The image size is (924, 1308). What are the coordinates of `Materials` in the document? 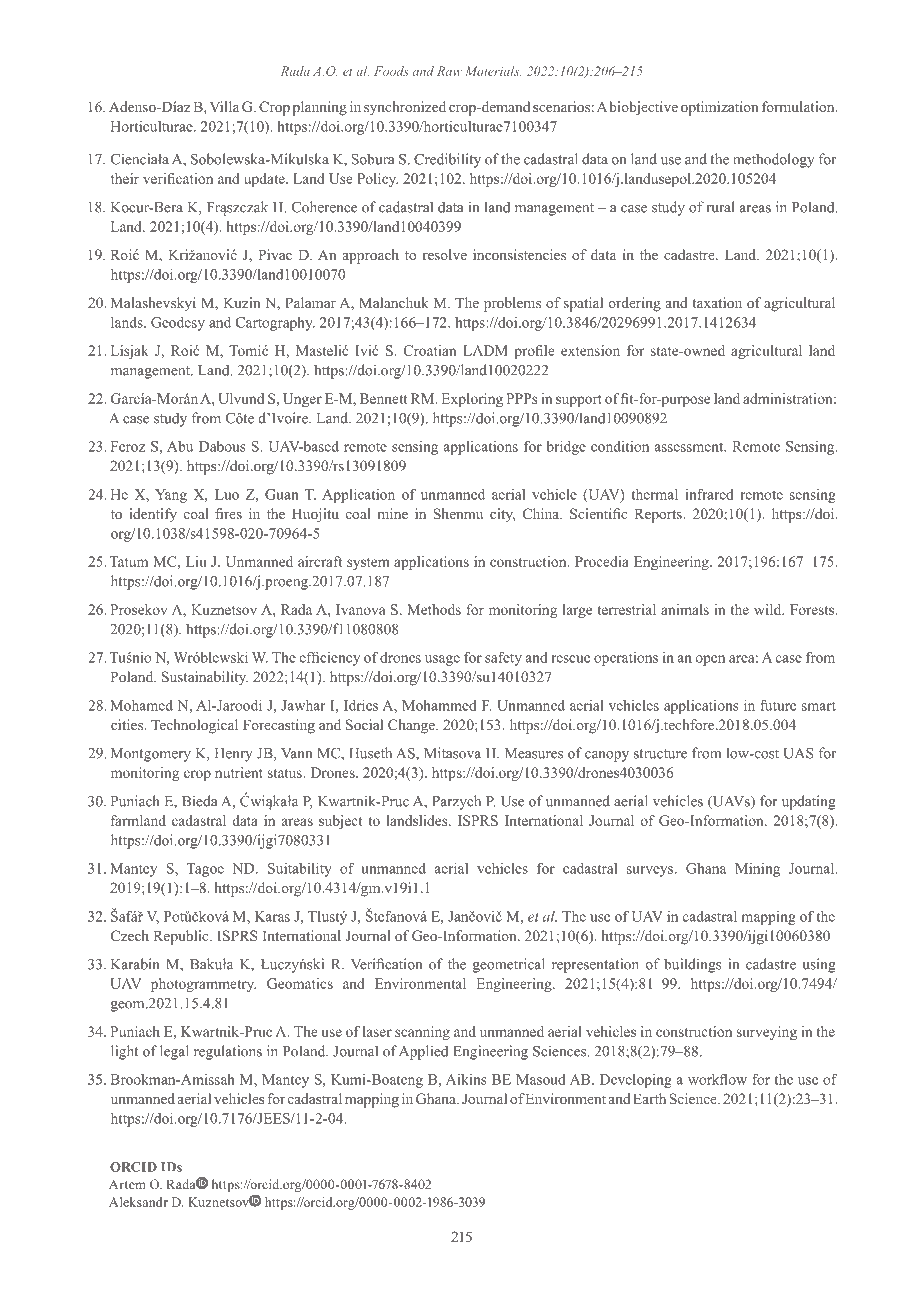 It's located at (493, 71).
